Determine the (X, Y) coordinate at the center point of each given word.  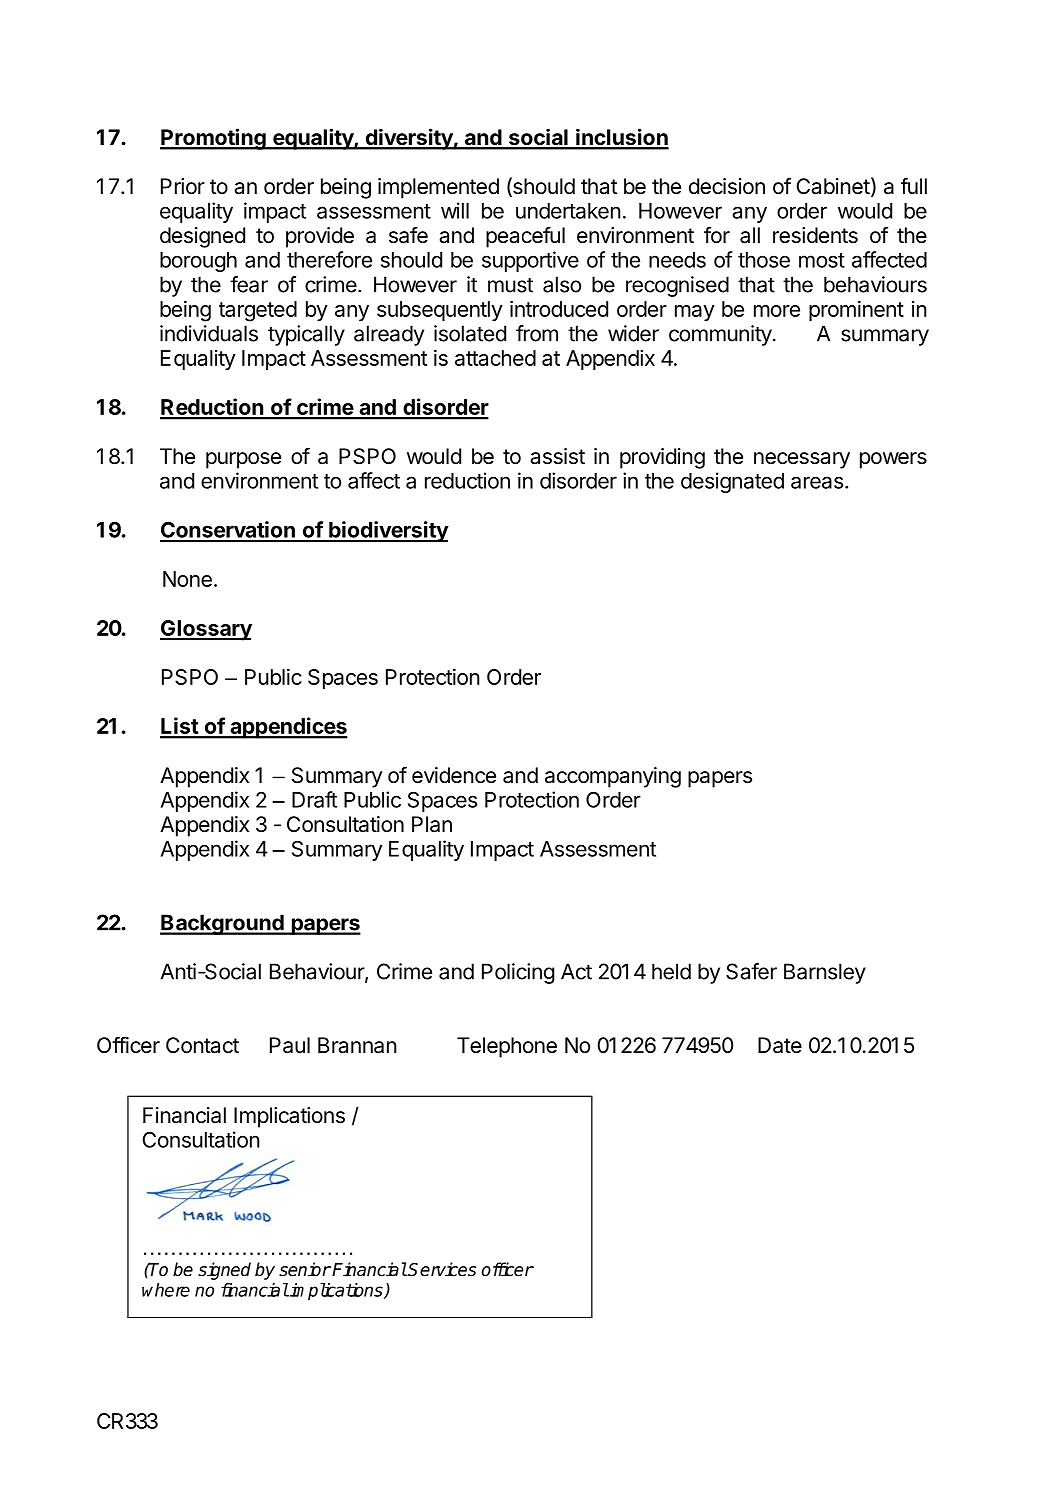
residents (815, 235)
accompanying (613, 777)
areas (817, 482)
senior (305, 1269)
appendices (288, 728)
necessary (802, 460)
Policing (518, 973)
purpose (243, 460)
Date (780, 1045)
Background (223, 924)
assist (557, 456)
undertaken (568, 211)
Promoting (214, 139)
